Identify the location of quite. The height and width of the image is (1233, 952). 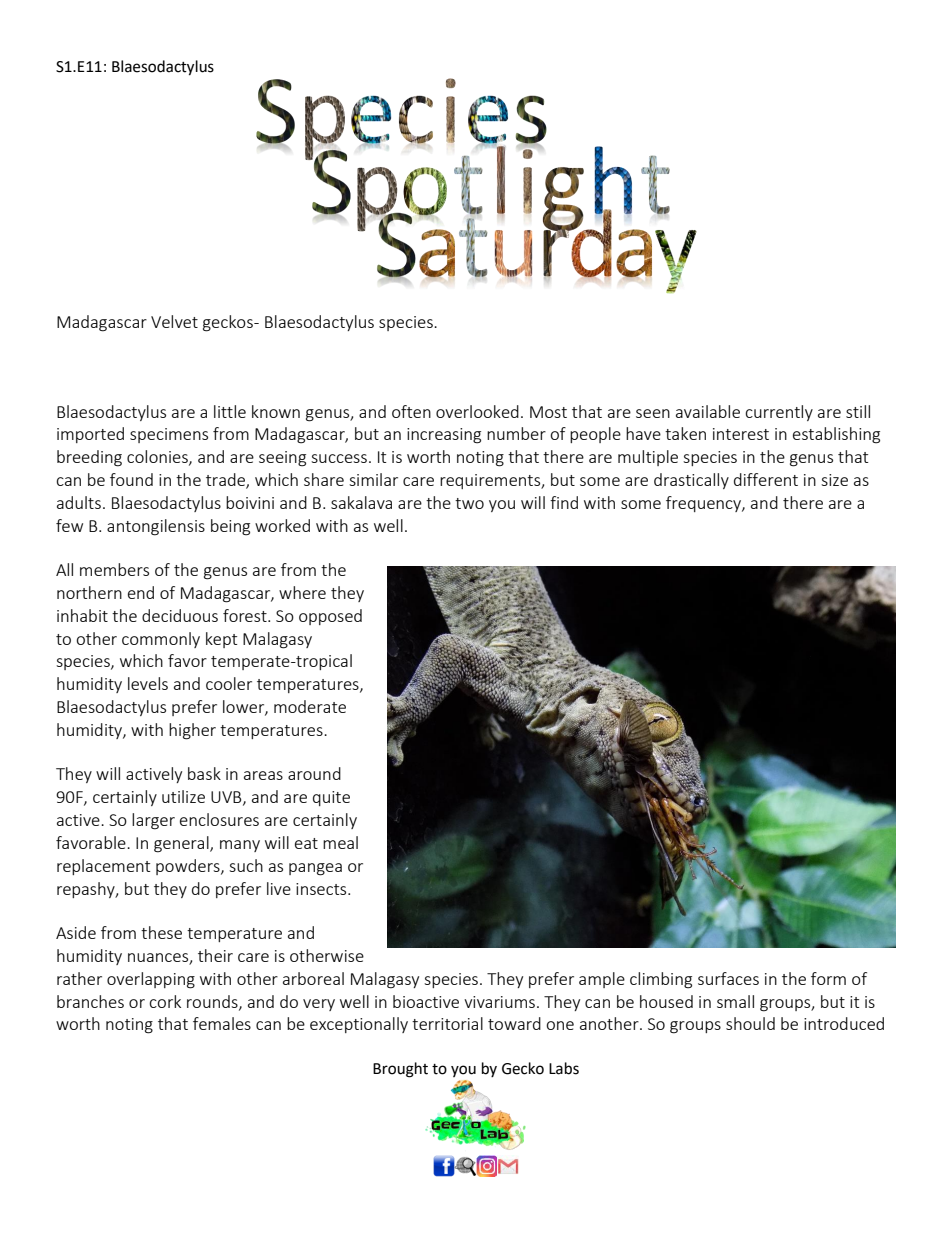
(331, 798).
